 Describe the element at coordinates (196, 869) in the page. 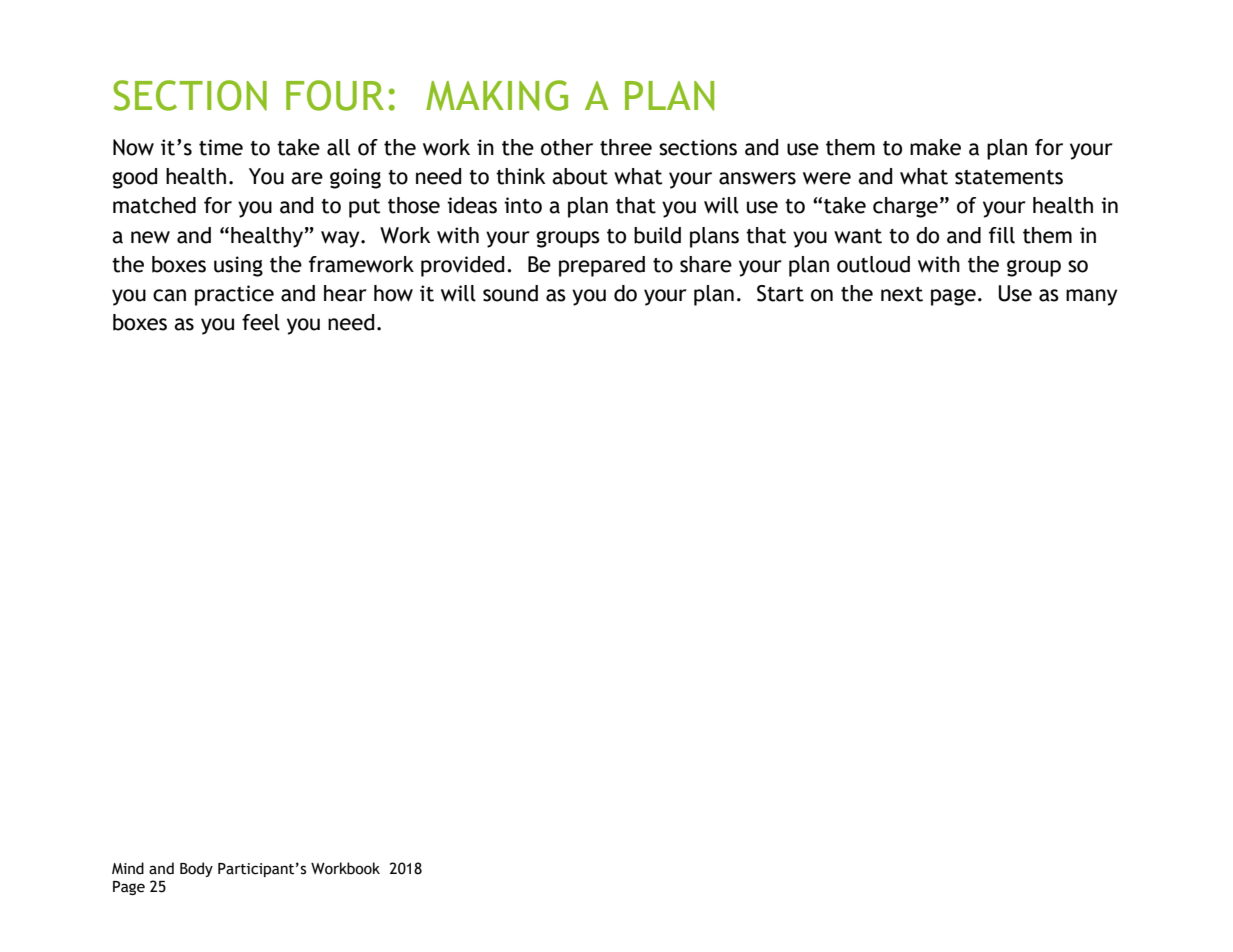

I see `Body` at that location.
